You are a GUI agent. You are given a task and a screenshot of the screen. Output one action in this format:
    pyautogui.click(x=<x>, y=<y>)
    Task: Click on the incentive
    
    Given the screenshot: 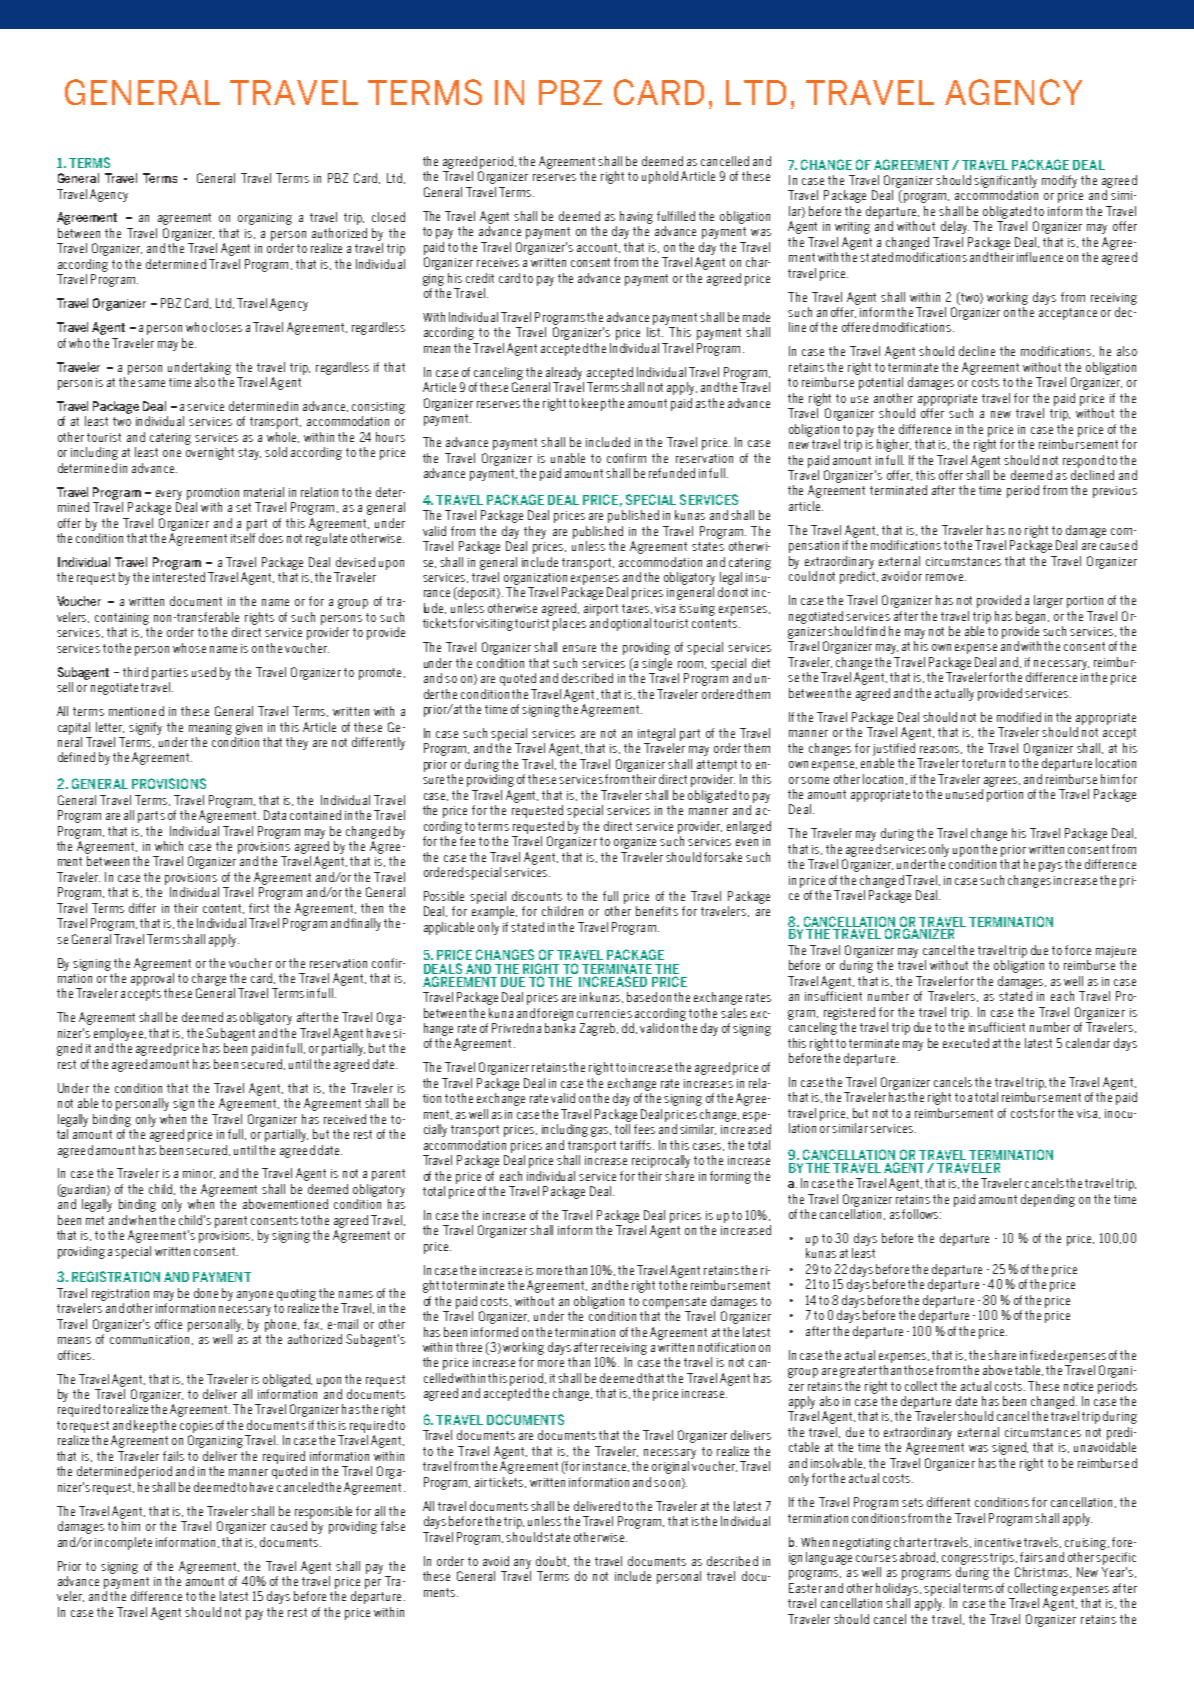 What is the action you would take?
    pyautogui.click(x=998, y=1542)
